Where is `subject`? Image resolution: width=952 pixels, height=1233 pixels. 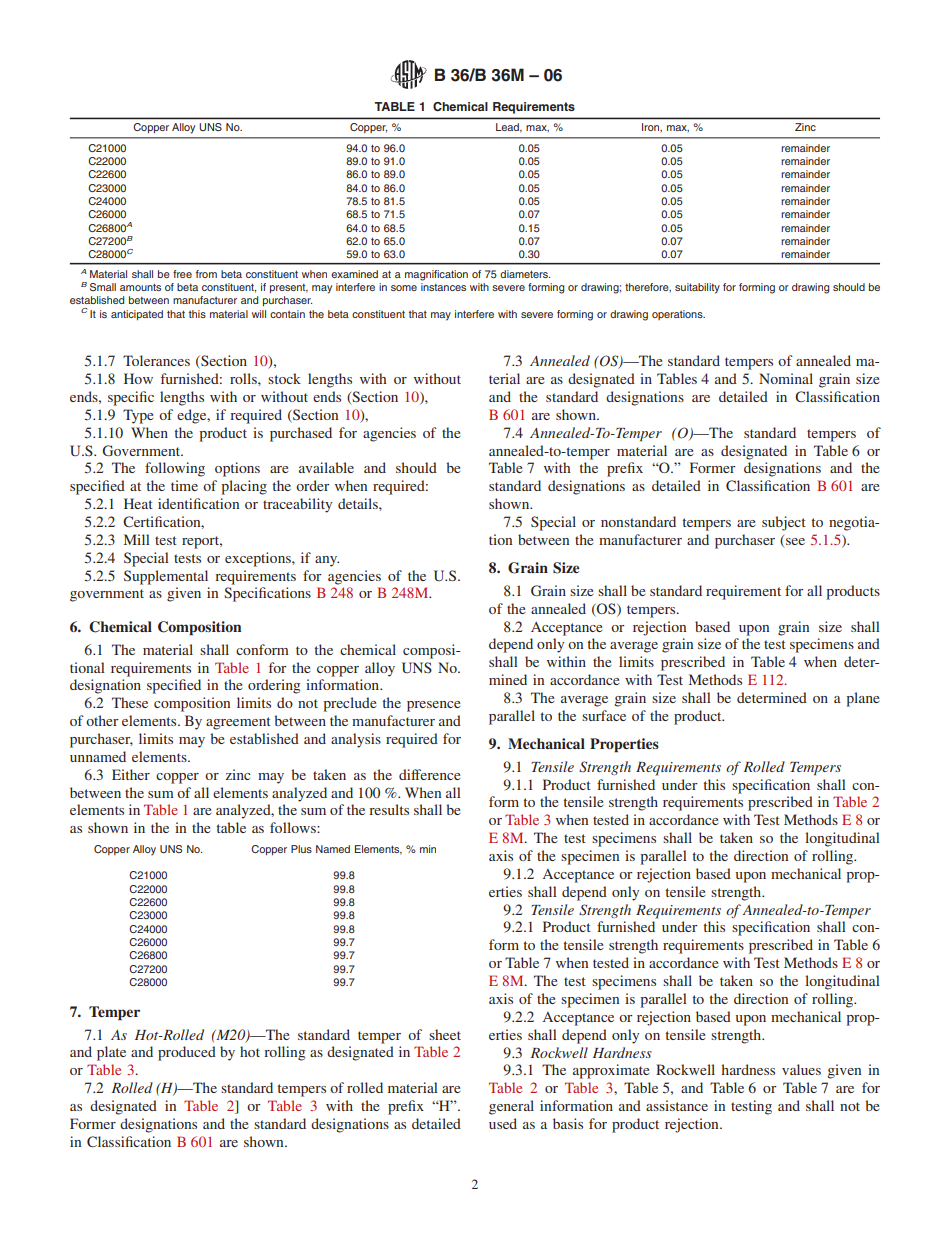
subject is located at coordinates (784, 523).
